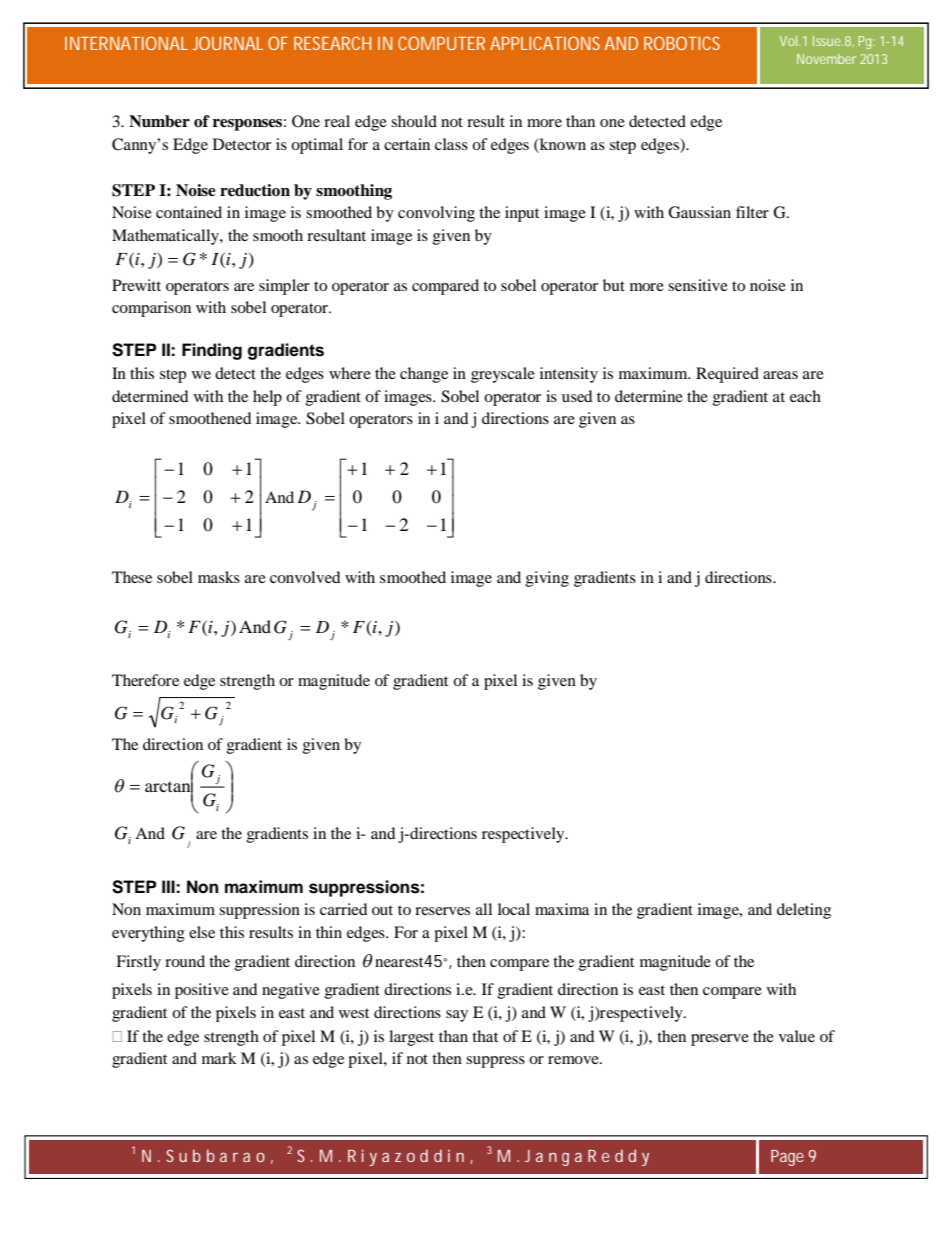 This screenshot has height=1233, width=952. I want to click on ROBOTICS, so click(682, 43).
